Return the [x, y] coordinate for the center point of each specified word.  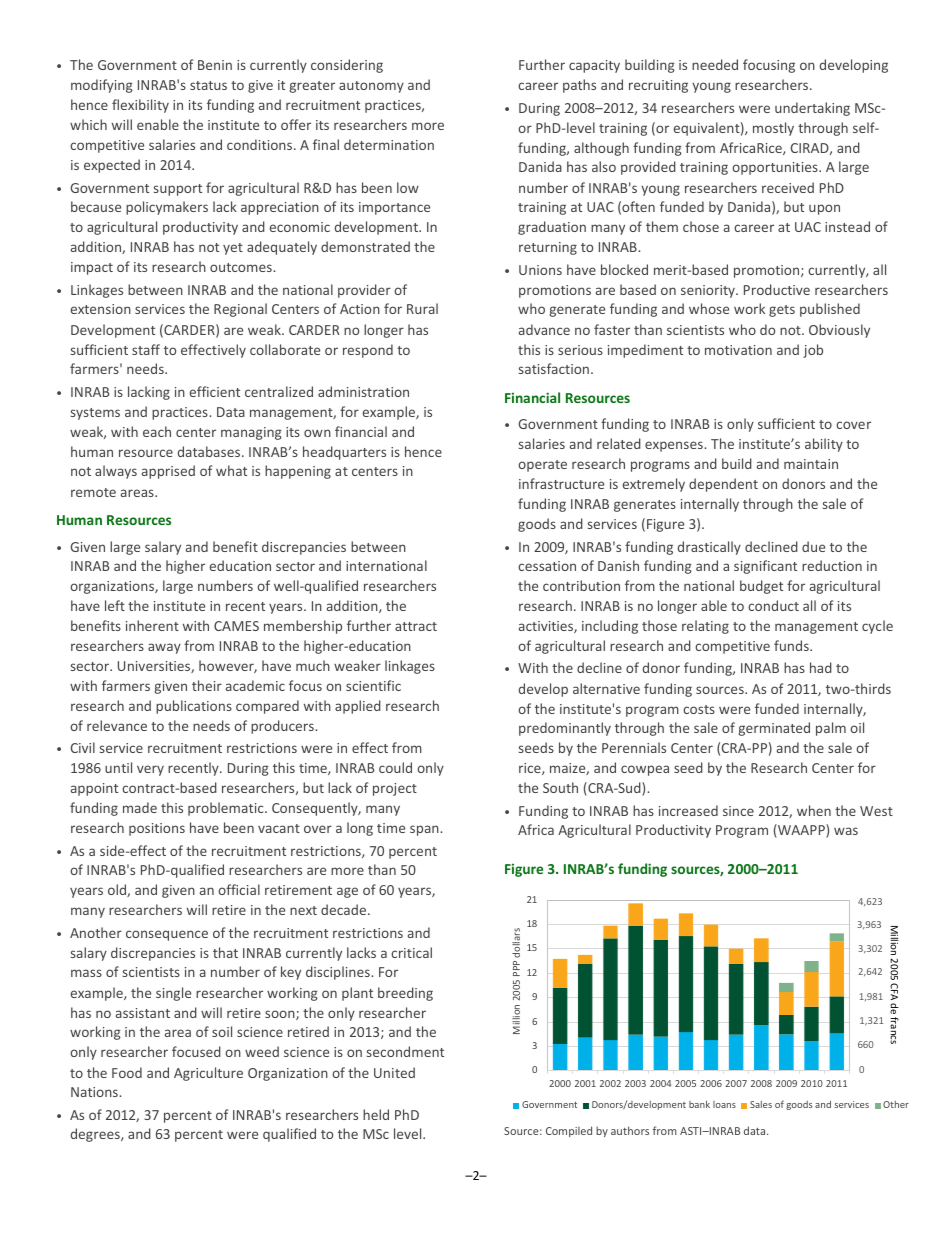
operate [542, 466]
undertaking [812, 109]
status [208, 85]
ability [824, 445]
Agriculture [208, 1074]
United [394, 1072]
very [150, 770]
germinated [774, 729]
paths [579, 86]
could [395, 767]
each [157, 431]
